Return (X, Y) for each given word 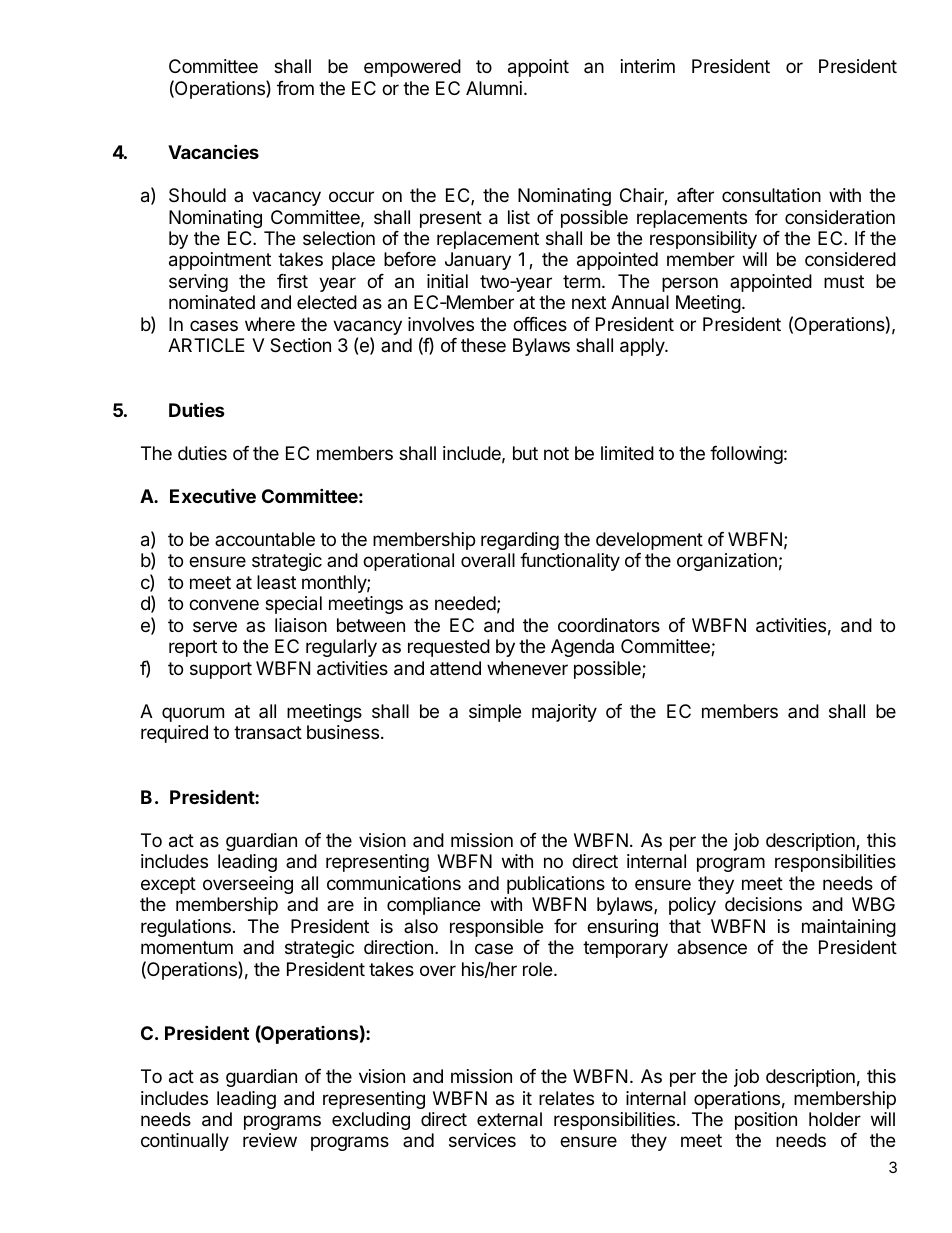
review (270, 1140)
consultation (771, 195)
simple (495, 713)
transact (268, 733)
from (295, 88)
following (746, 455)
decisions (763, 904)
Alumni (494, 88)
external (509, 1119)
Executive (213, 495)
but (525, 453)
